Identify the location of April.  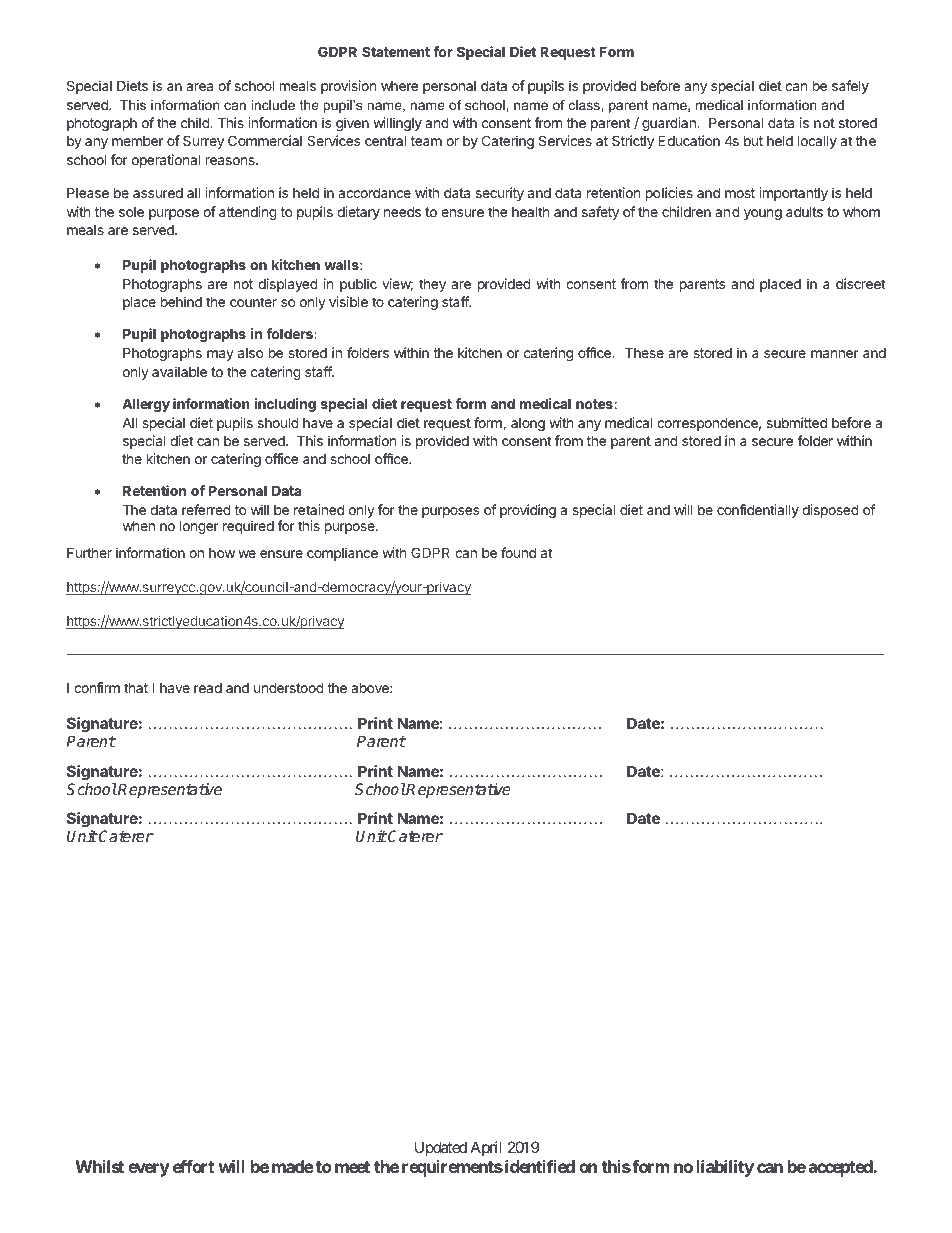
(486, 1148).
